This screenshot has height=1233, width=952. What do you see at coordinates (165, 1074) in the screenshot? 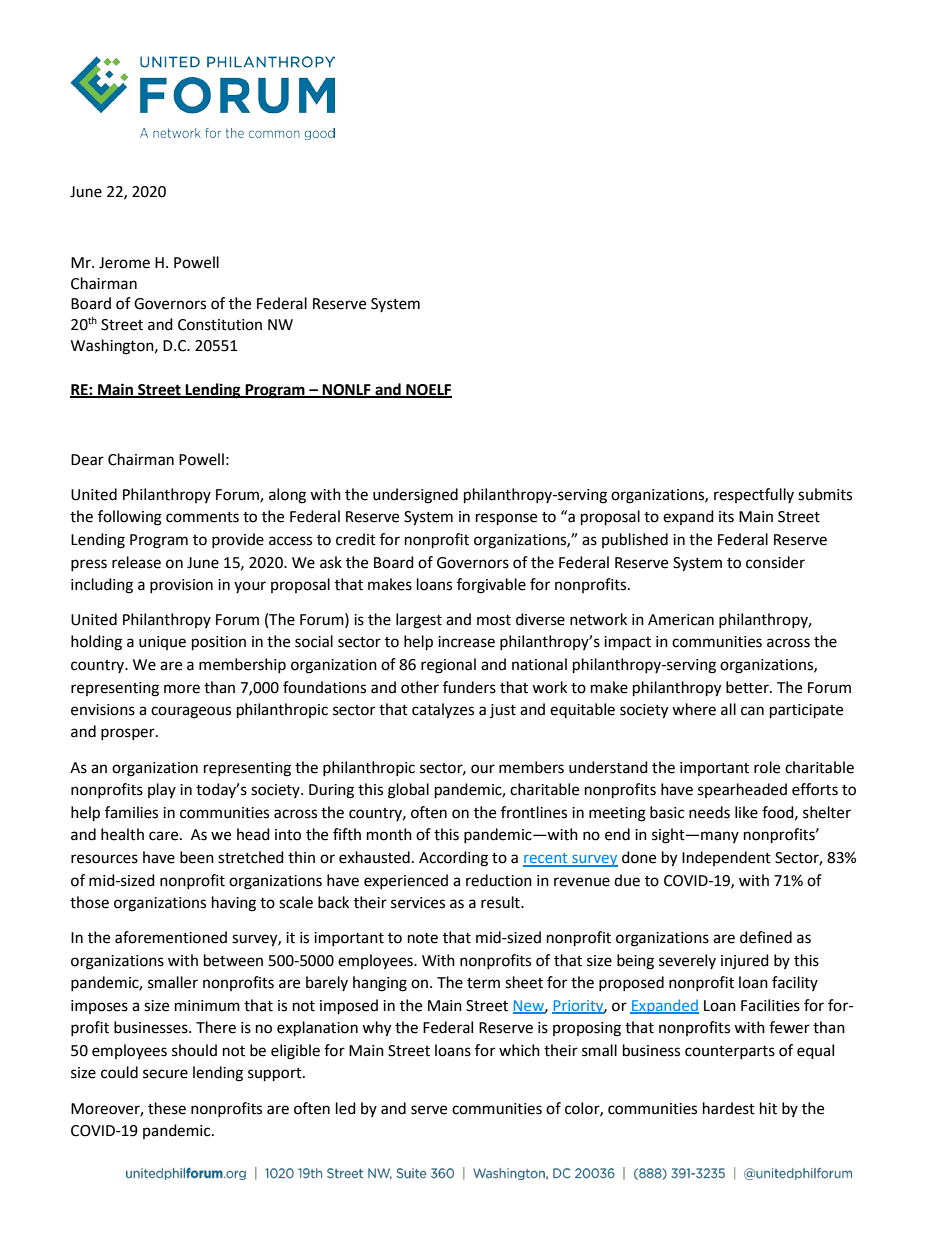
I see `secure` at bounding box center [165, 1074].
